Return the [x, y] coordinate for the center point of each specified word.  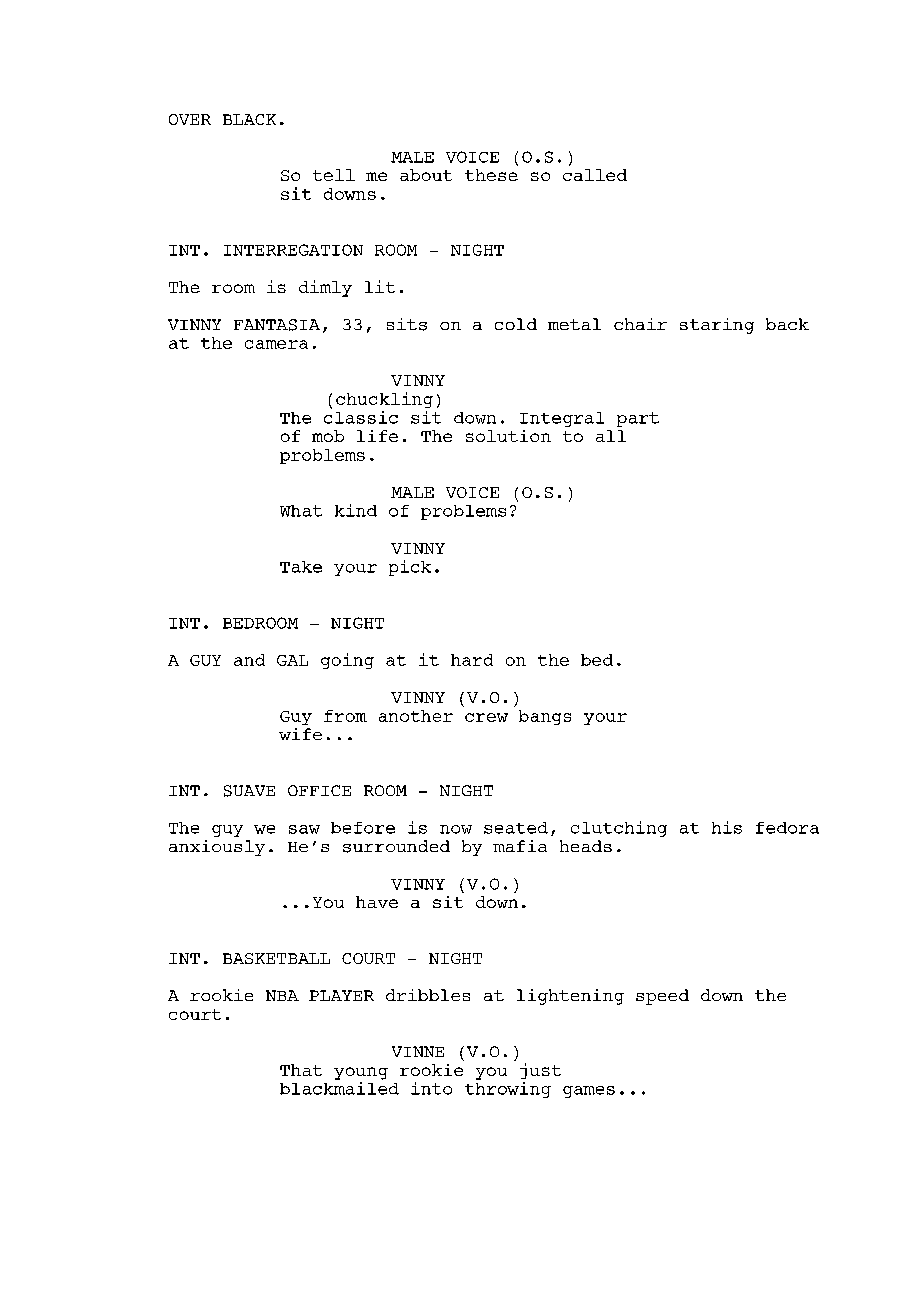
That [301, 1070]
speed [662, 997]
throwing [508, 1088]
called [595, 175]
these [491, 175]
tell [334, 175]
